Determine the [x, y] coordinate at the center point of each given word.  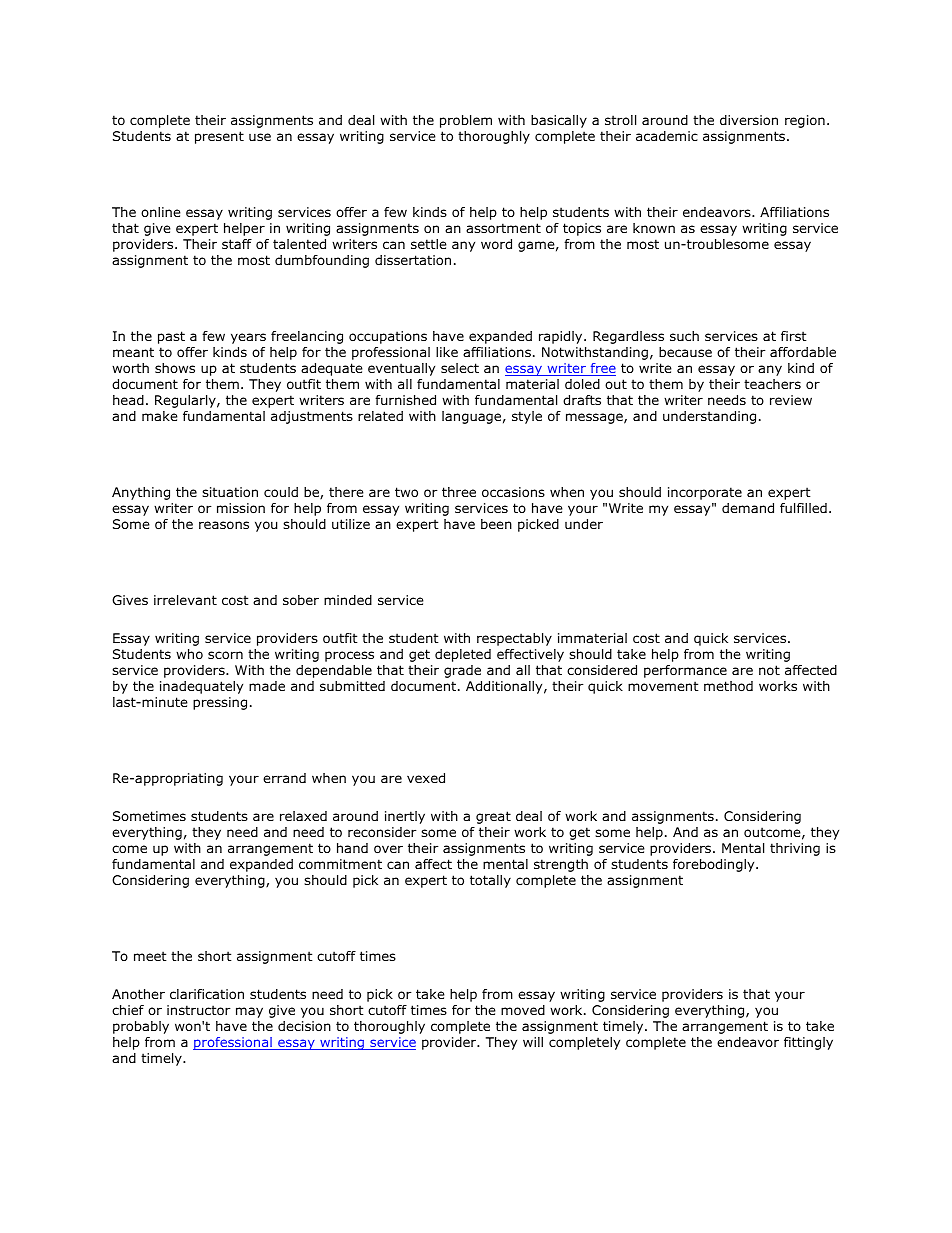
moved [523, 1010]
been [496, 524]
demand [748, 508]
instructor [199, 1010]
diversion [749, 120]
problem [466, 121]
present [219, 137]
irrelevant [185, 600]
